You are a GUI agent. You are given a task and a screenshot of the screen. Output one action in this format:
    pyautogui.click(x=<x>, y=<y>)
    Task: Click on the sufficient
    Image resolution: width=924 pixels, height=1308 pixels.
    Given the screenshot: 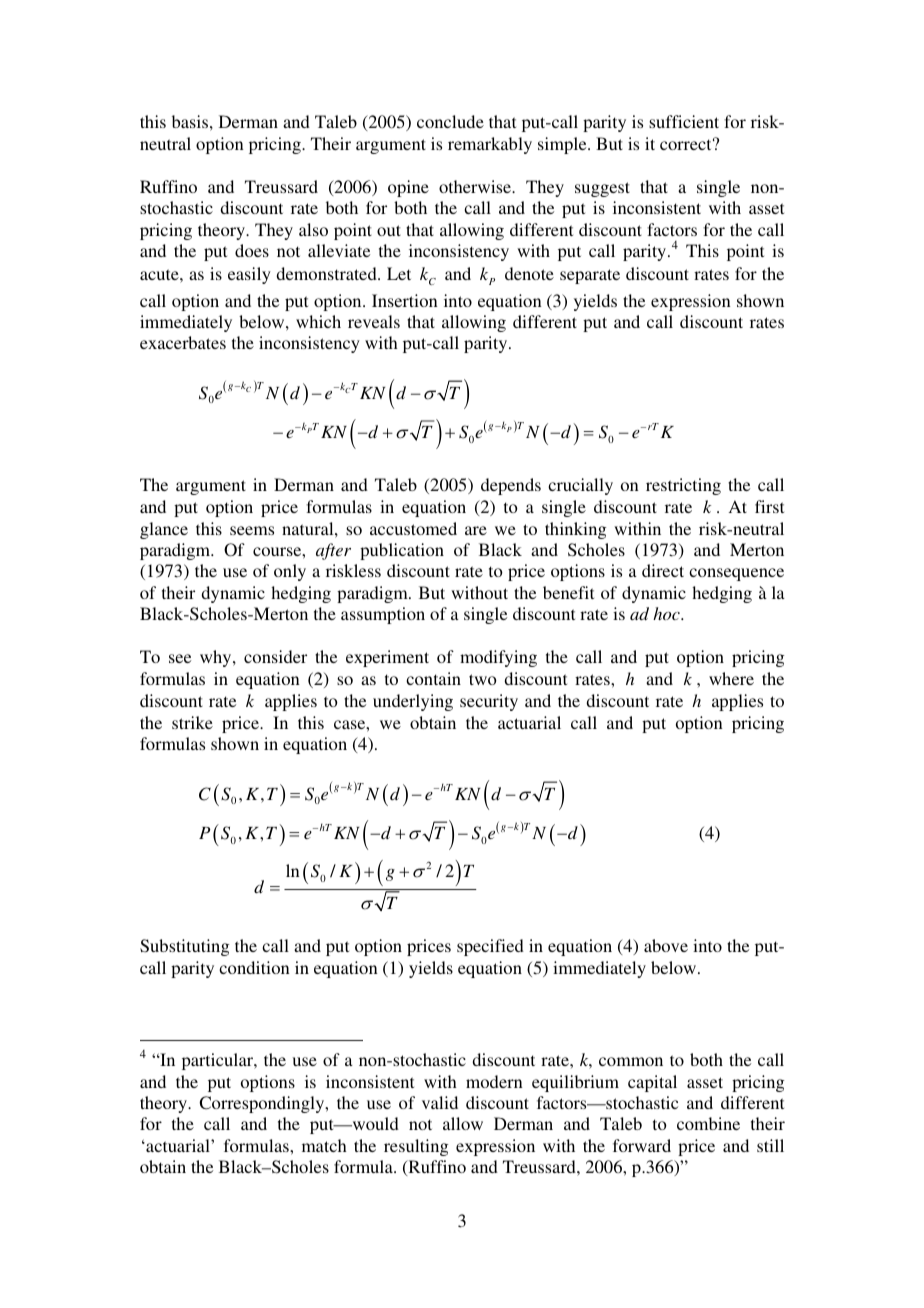 What is the action you would take?
    pyautogui.click(x=684, y=121)
